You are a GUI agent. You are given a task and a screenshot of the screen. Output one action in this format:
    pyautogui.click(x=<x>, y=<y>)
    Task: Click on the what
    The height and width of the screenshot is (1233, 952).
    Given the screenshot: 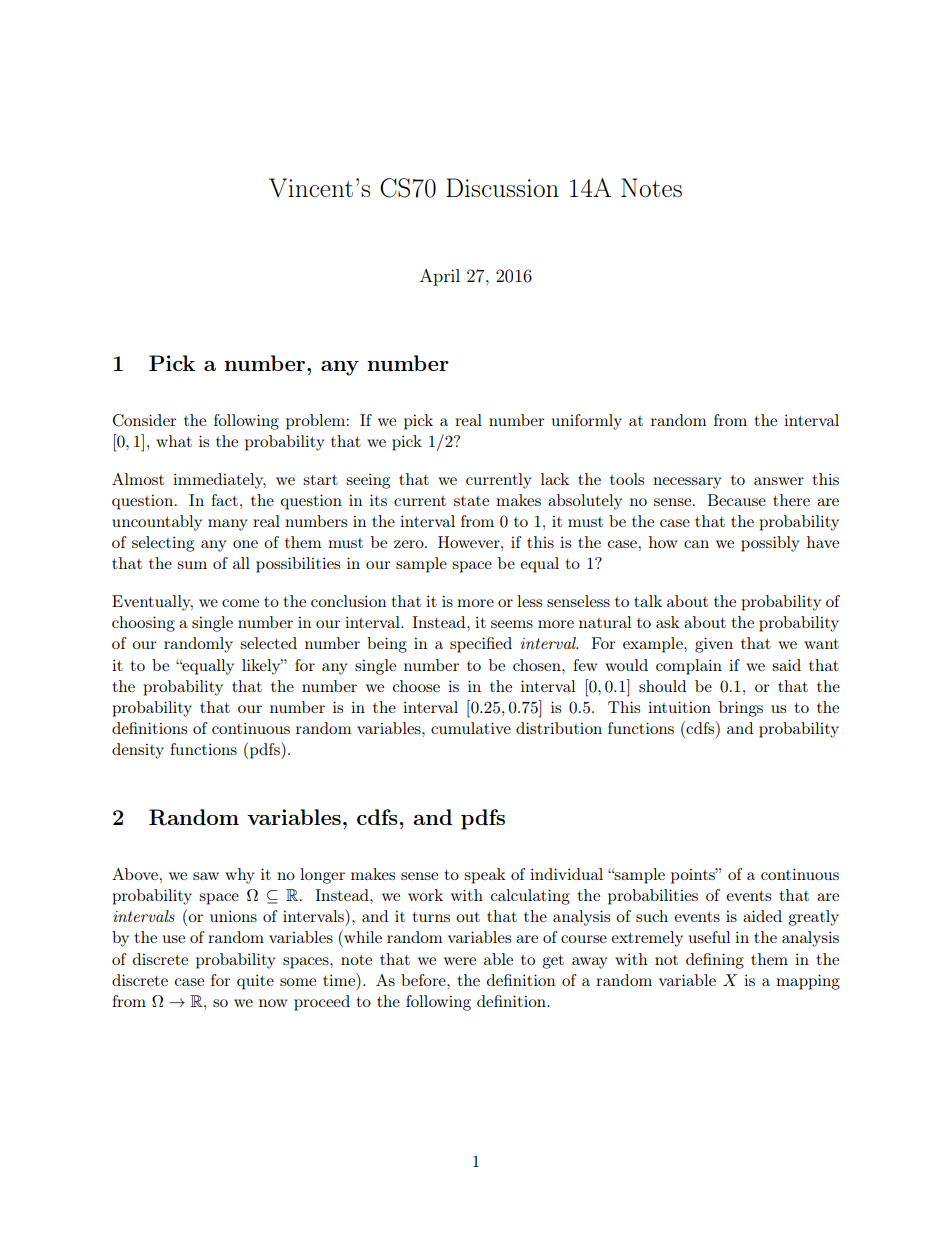 What is the action you would take?
    pyautogui.click(x=174, y=441)
